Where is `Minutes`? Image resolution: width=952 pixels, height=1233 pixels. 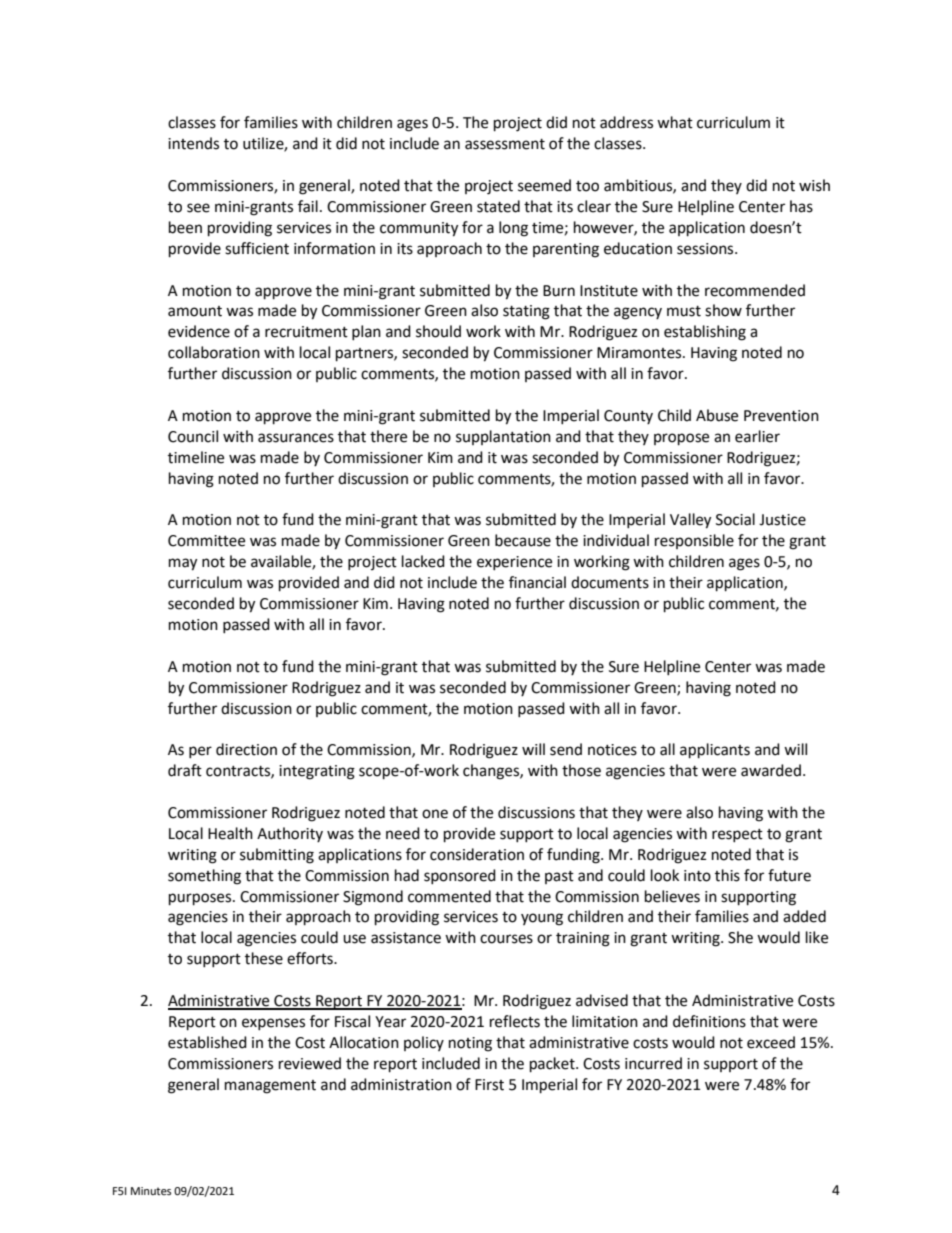 Minutes is located at coordinates (151, 1191).
